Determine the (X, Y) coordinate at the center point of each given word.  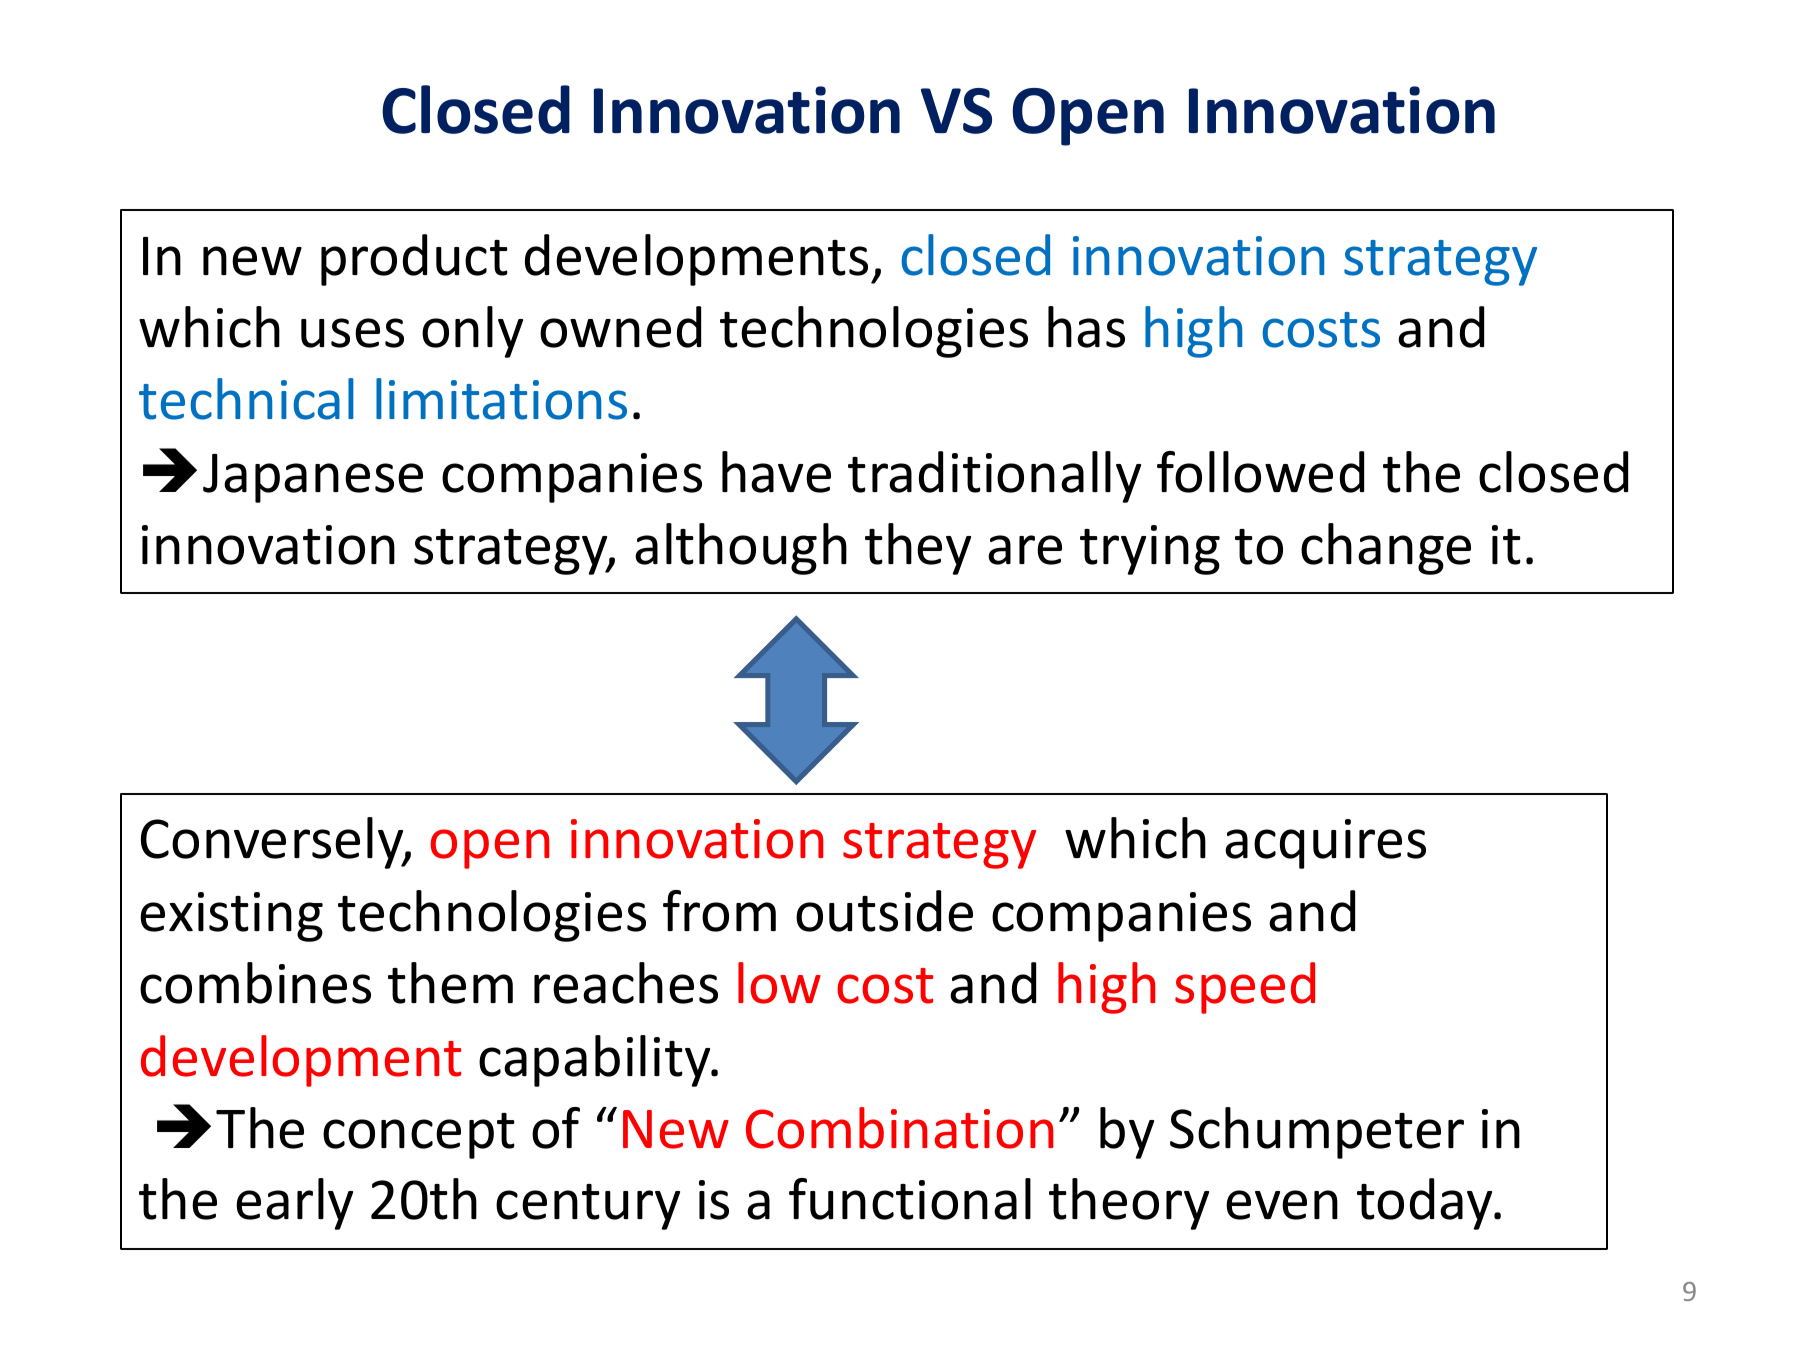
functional (910, 1199)
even (1282, 1205)
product (414, 260)
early (294, 1204)
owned (620, 327)
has (1086, 327)
